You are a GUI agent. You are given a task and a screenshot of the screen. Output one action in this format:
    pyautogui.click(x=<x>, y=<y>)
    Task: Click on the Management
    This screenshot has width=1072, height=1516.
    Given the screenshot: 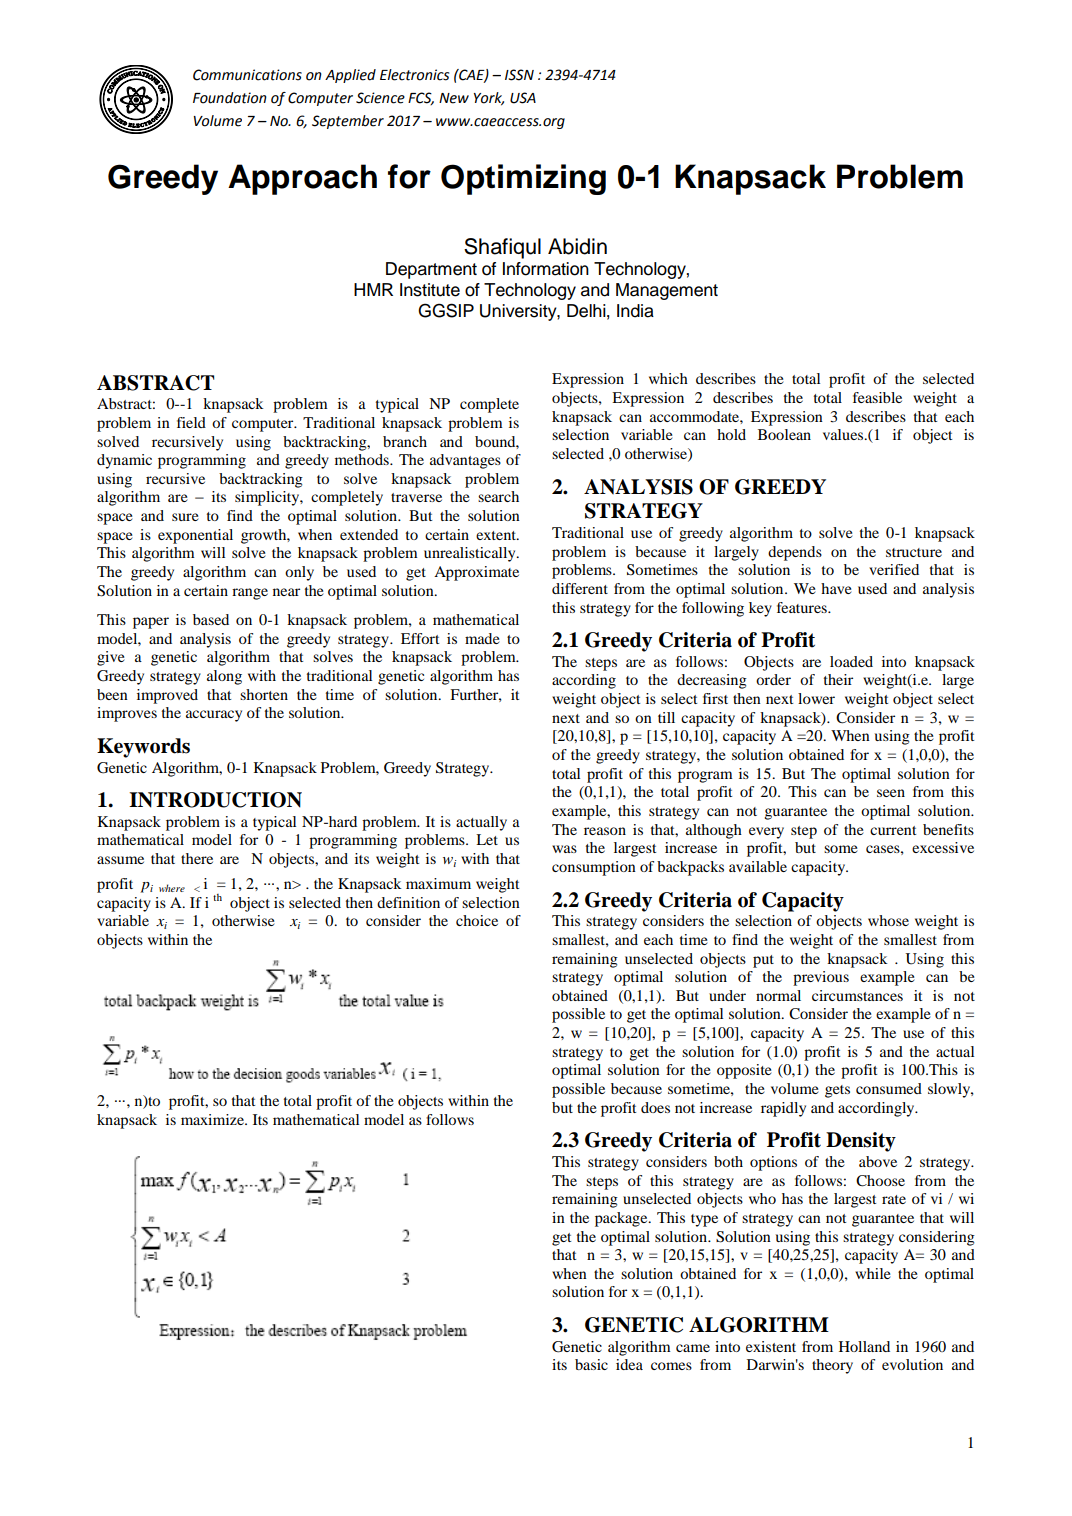 What is the action you would take?
    pyautogui.click(x=667, y=291)
